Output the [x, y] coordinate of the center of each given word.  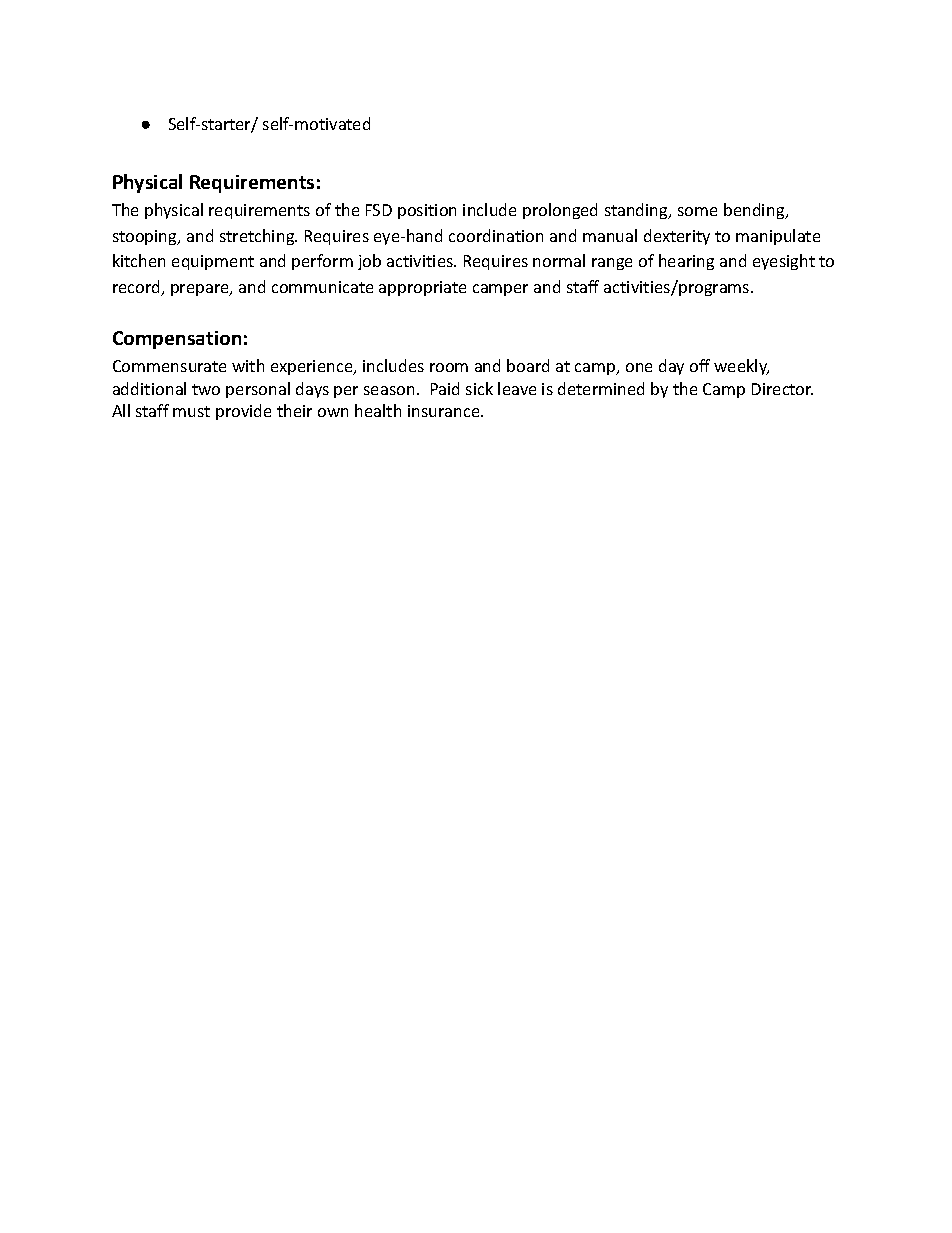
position [427, 211]
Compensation [177, 340]
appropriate [422, 288]
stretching [258, 237]
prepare [201, 290]
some [697, 211]
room [449, 367]
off [700, 365]
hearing [686, 262]
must [191, 411]
